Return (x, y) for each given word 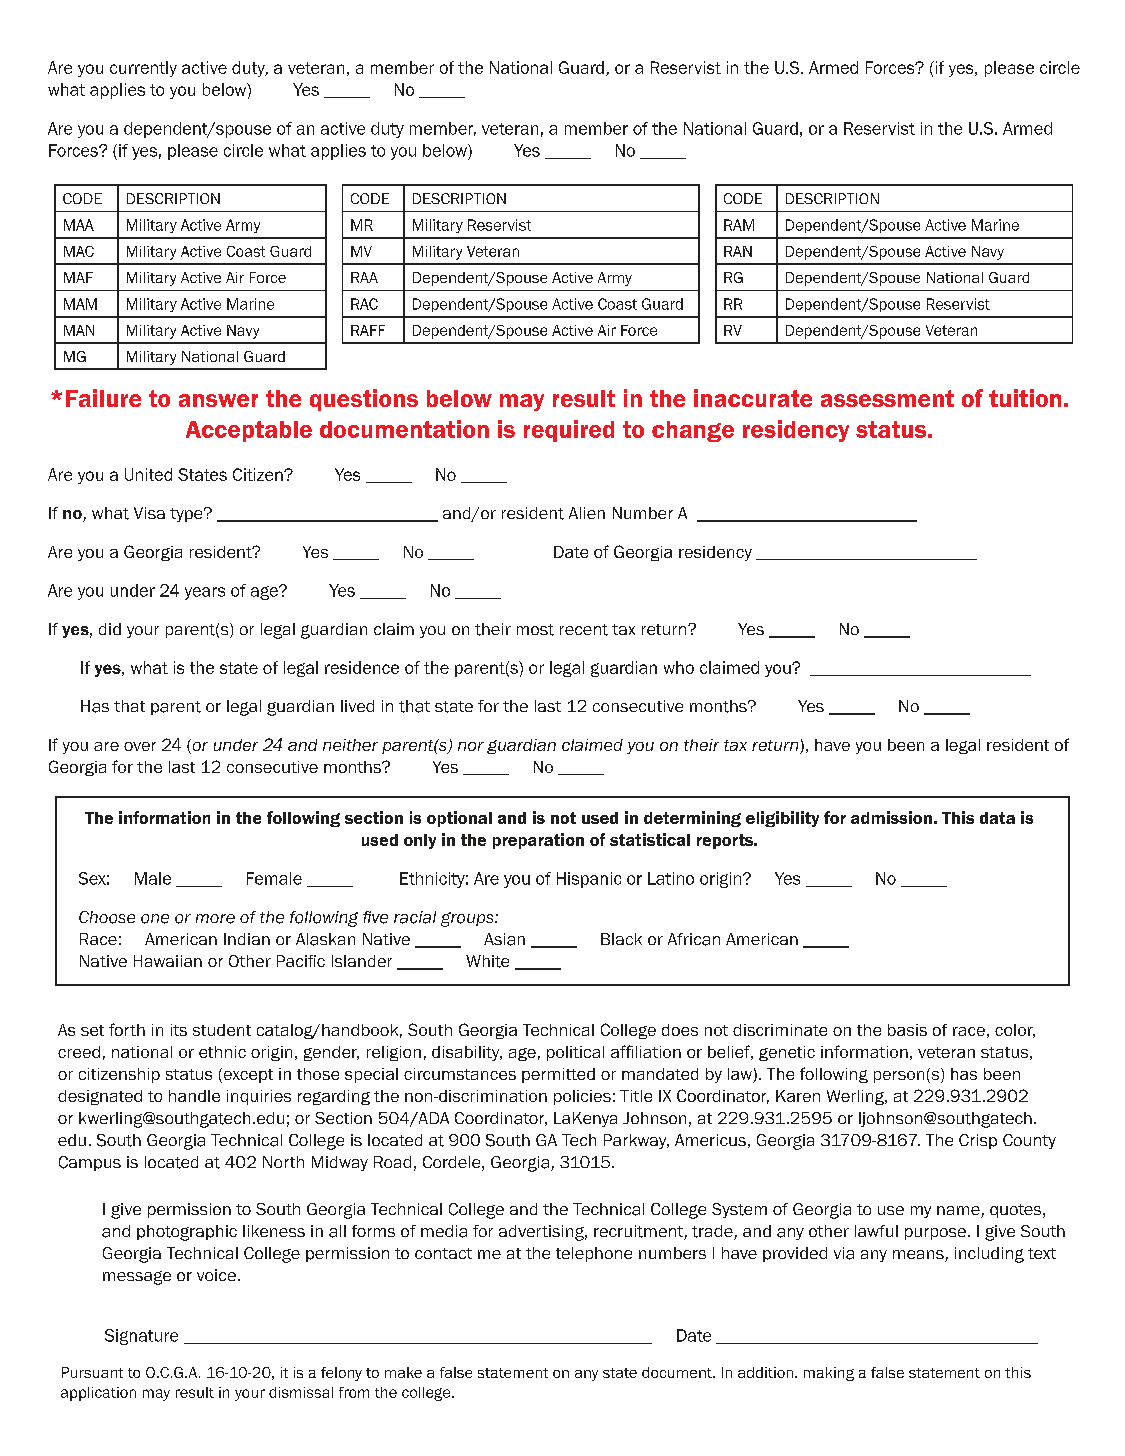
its (179, 1030)
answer (218, 400)
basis (907, 1030)
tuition (1025, 398)
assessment (887, 398)
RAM (739, 225)
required (569, 431)
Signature (141, 1337)
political (575, 1053)
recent (584, 630)
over (140, 746)
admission (891, 817)
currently (143, 69)
